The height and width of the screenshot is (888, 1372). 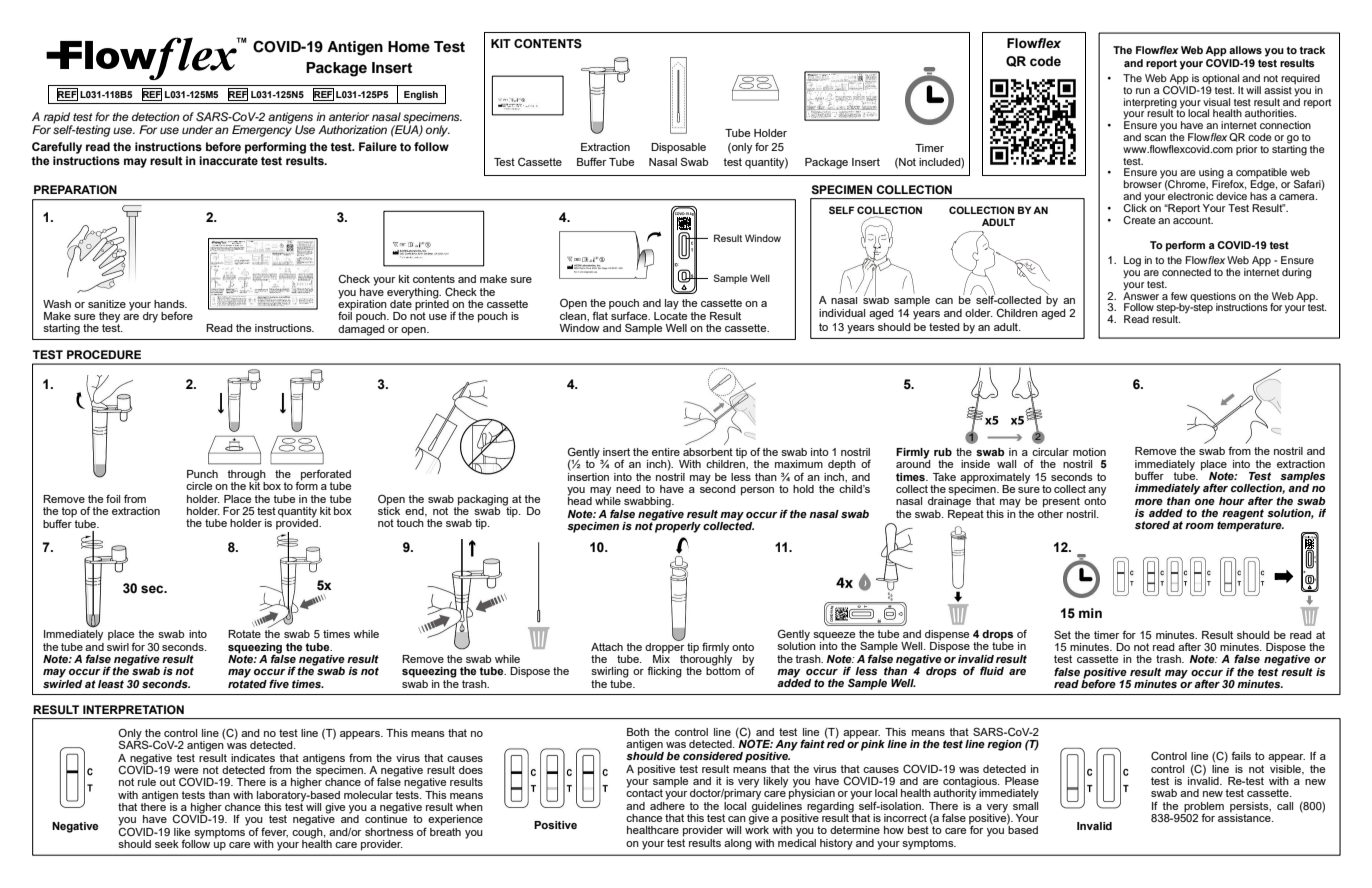 What do you see at coordinates (167, 844) in the screenshot?
I see `seek` at bounding box center [167, 844].
